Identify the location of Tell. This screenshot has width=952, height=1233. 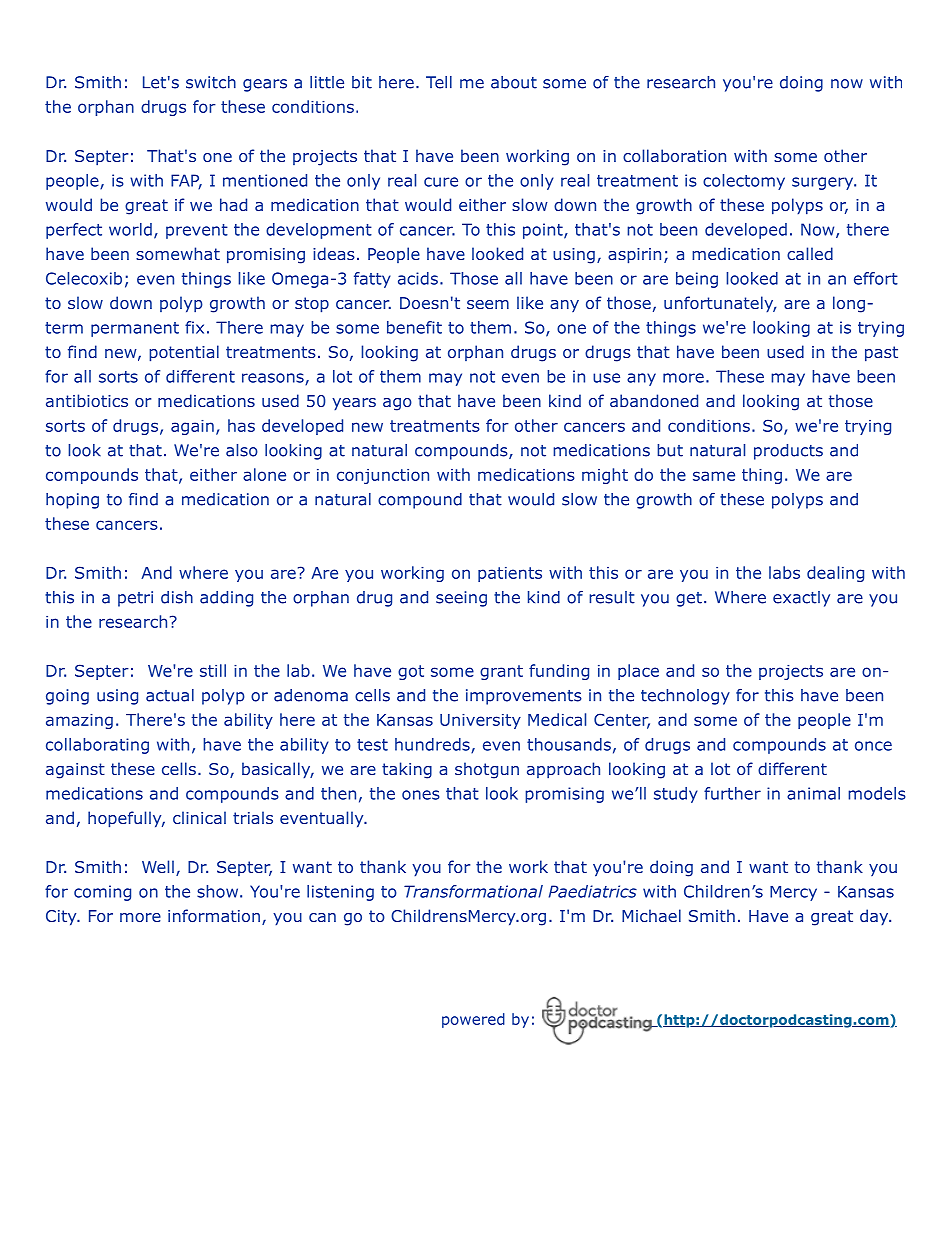
(439, 82).
